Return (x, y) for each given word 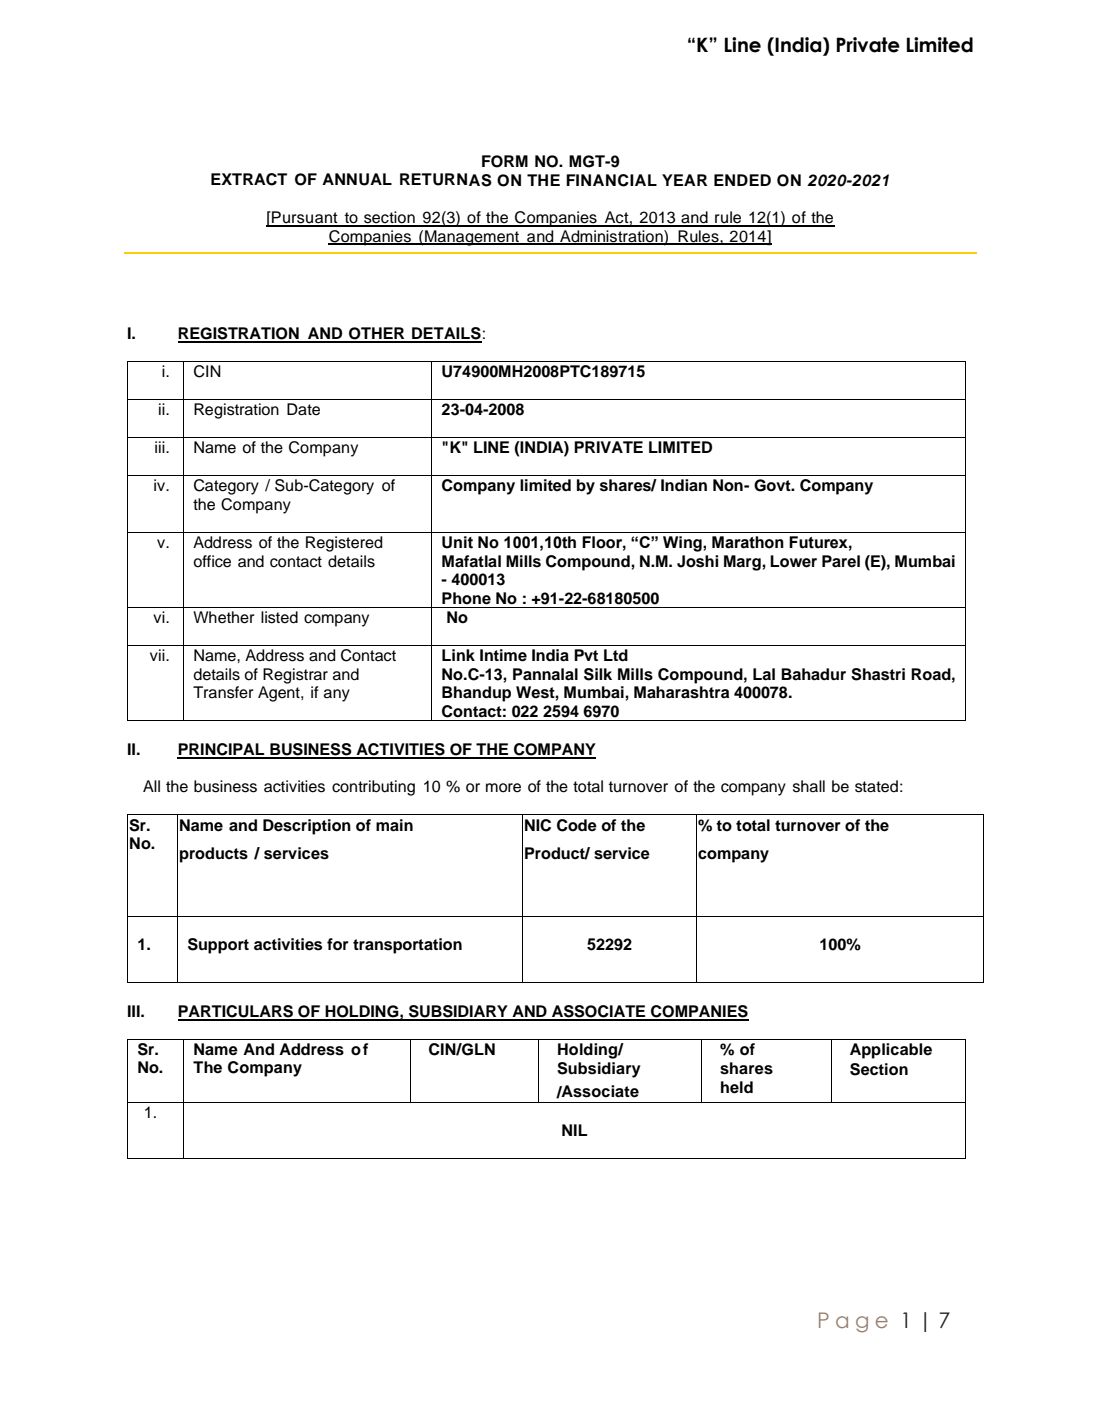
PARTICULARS (236, 1012)
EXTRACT (249, 179)
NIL (575, 1130)
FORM (505, 161)
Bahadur (813, 674)
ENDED (742, 180)
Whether (224, 617)
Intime (503, 655)
